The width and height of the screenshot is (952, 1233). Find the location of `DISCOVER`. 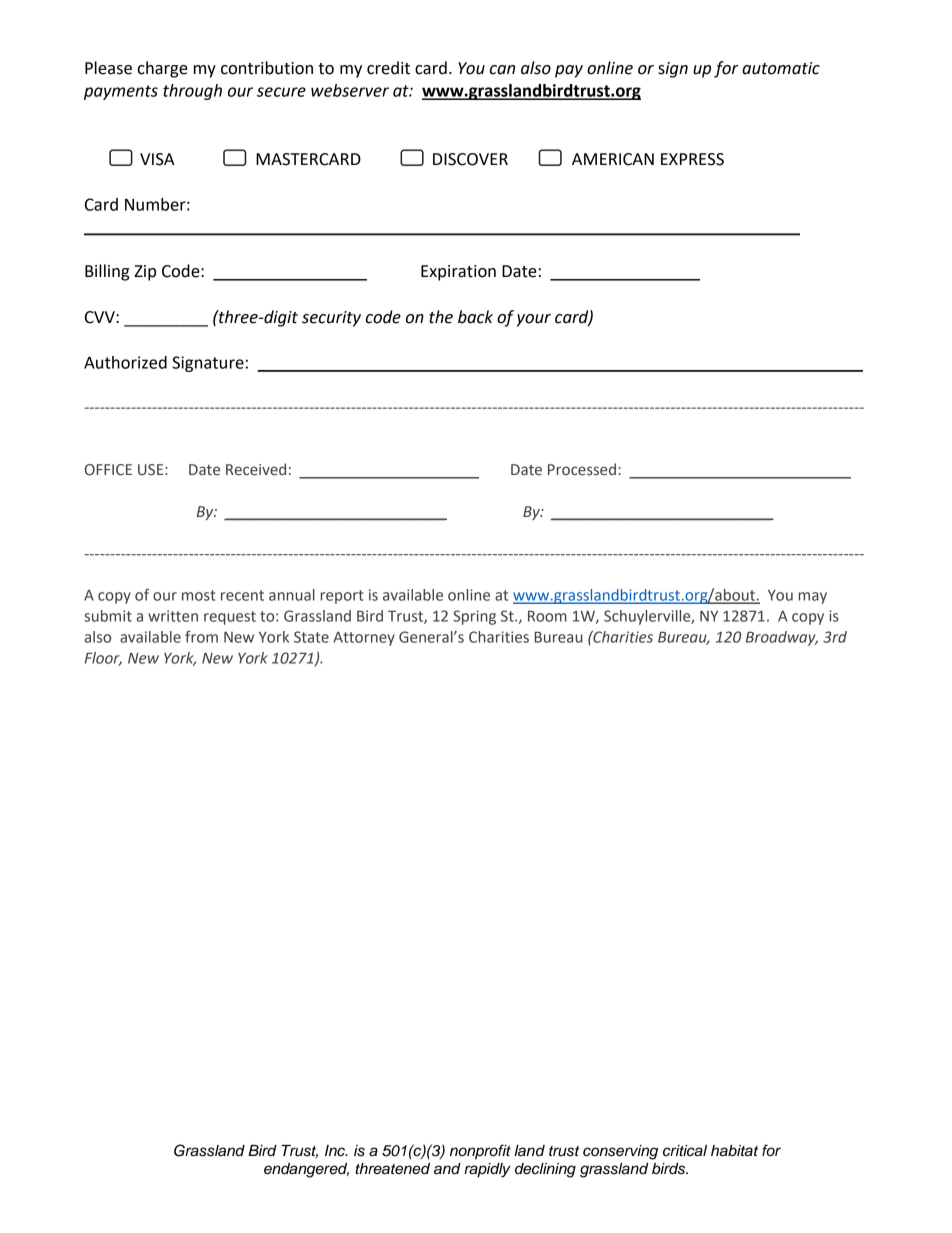

DISCOVER is located at coordinates (470, 159).
